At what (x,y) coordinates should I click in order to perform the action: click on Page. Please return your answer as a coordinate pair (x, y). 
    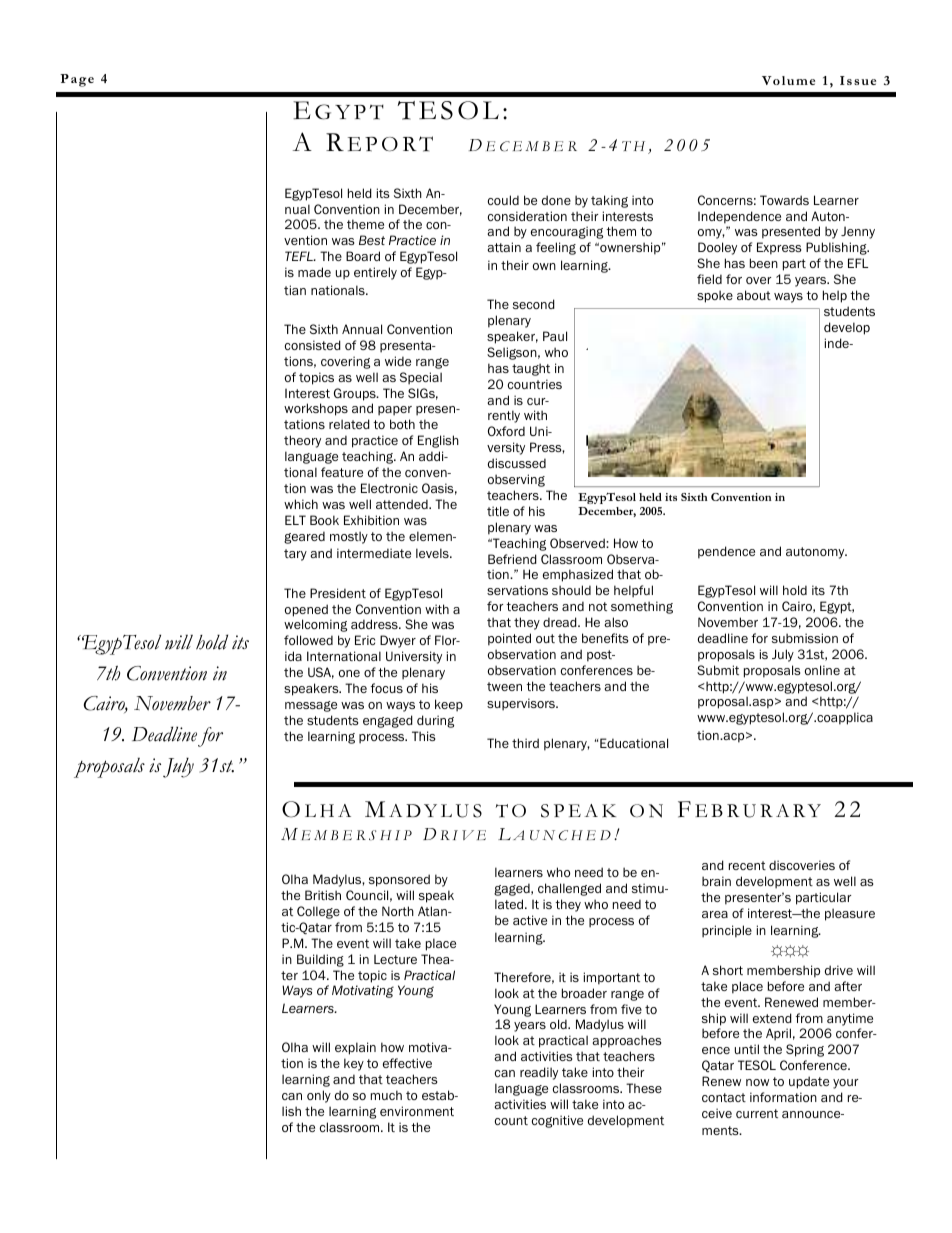
    Looking at the image, I should click on (77, 80).
